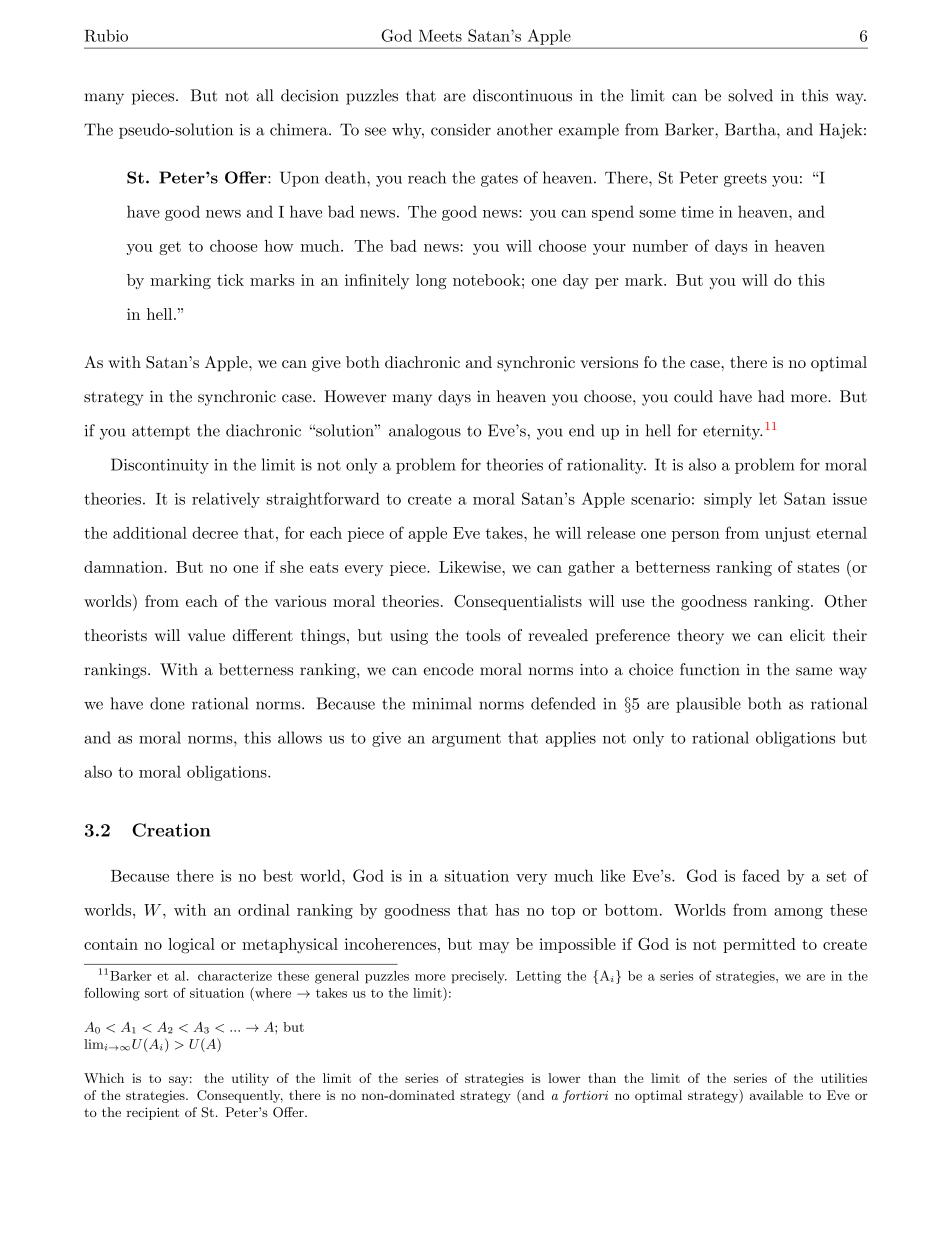 Image resolution: width=952 pixels, height=1233 pixels. What do you see at coordinates (167, 703) in the page?
I see `done` at bounding box center [167, 703].
